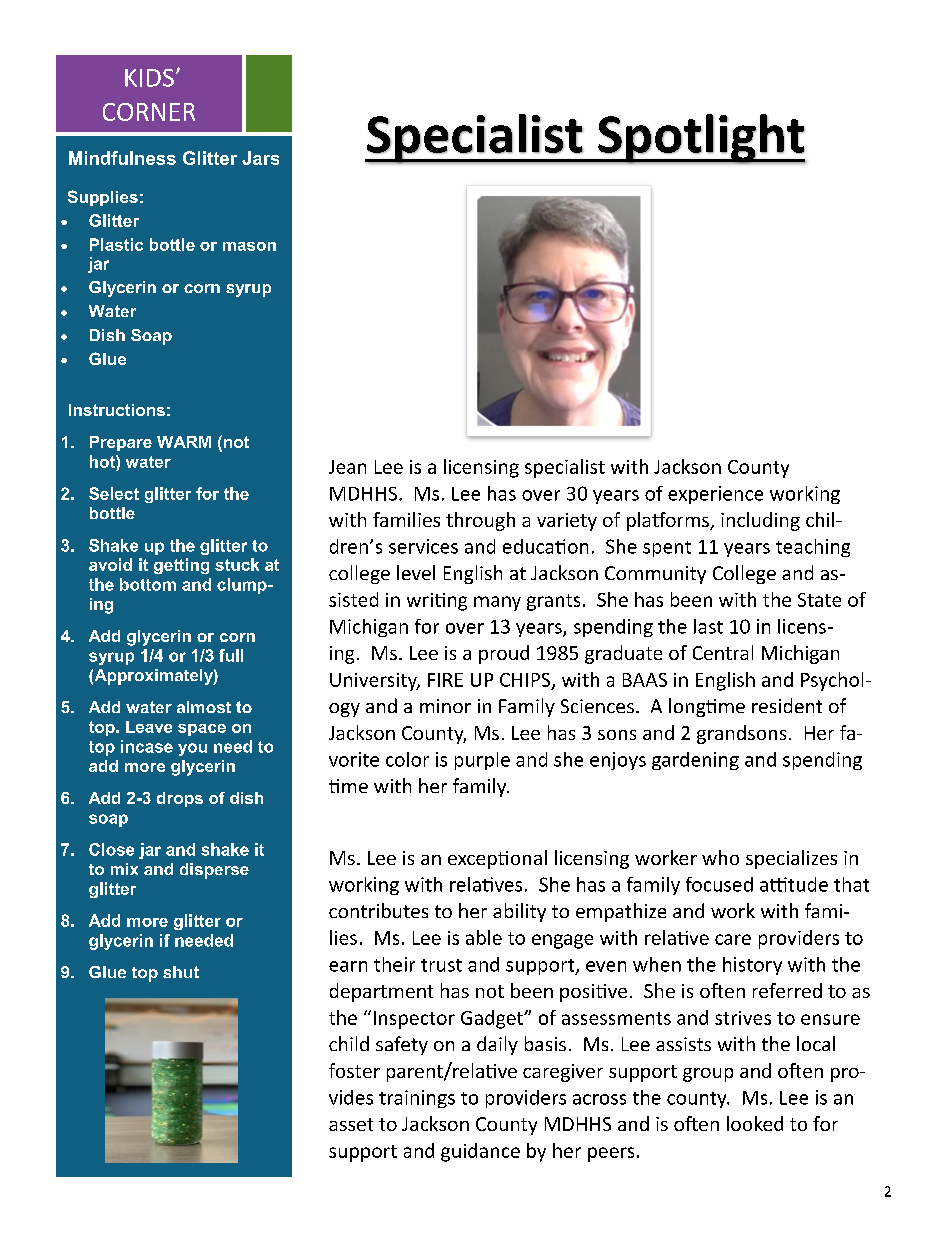  Describe the element at coordinates (480, 1152) in the image. I see `guidance` at that location.
